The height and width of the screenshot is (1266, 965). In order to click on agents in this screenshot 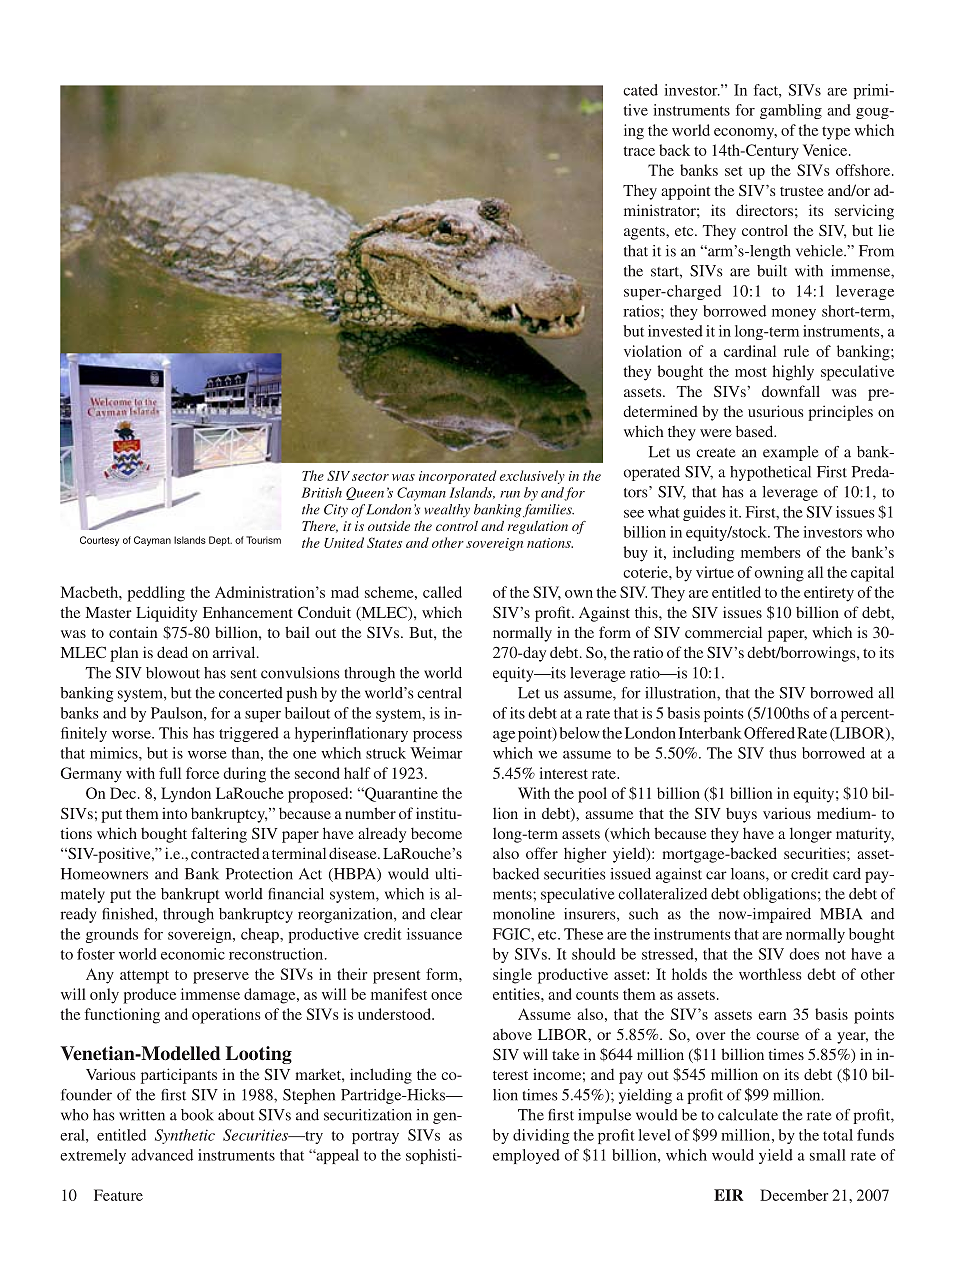, I will do `click(645, 233)`.
